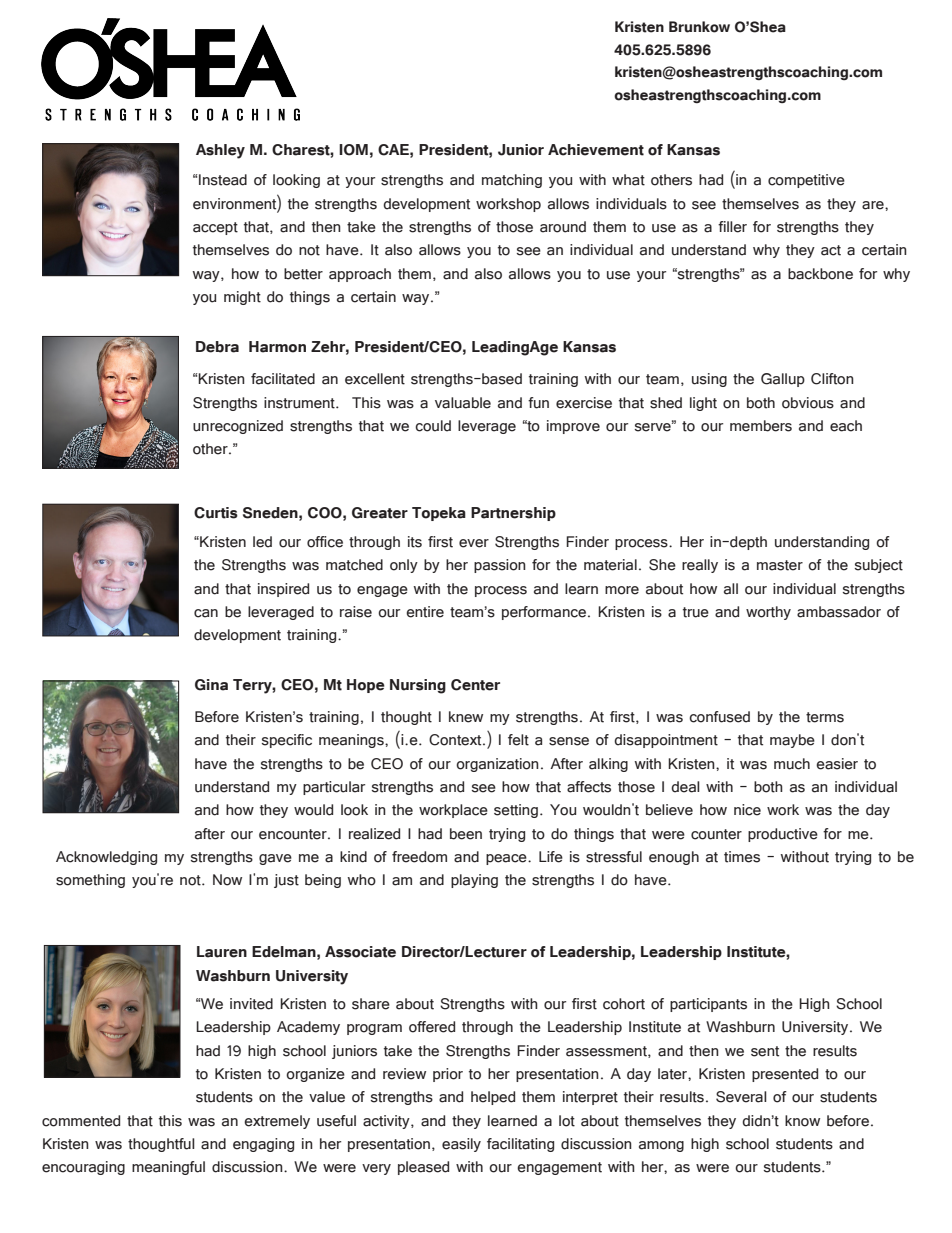 The height and width of the page is (1233, 952). I want to click on matching, so click(512, 181).
